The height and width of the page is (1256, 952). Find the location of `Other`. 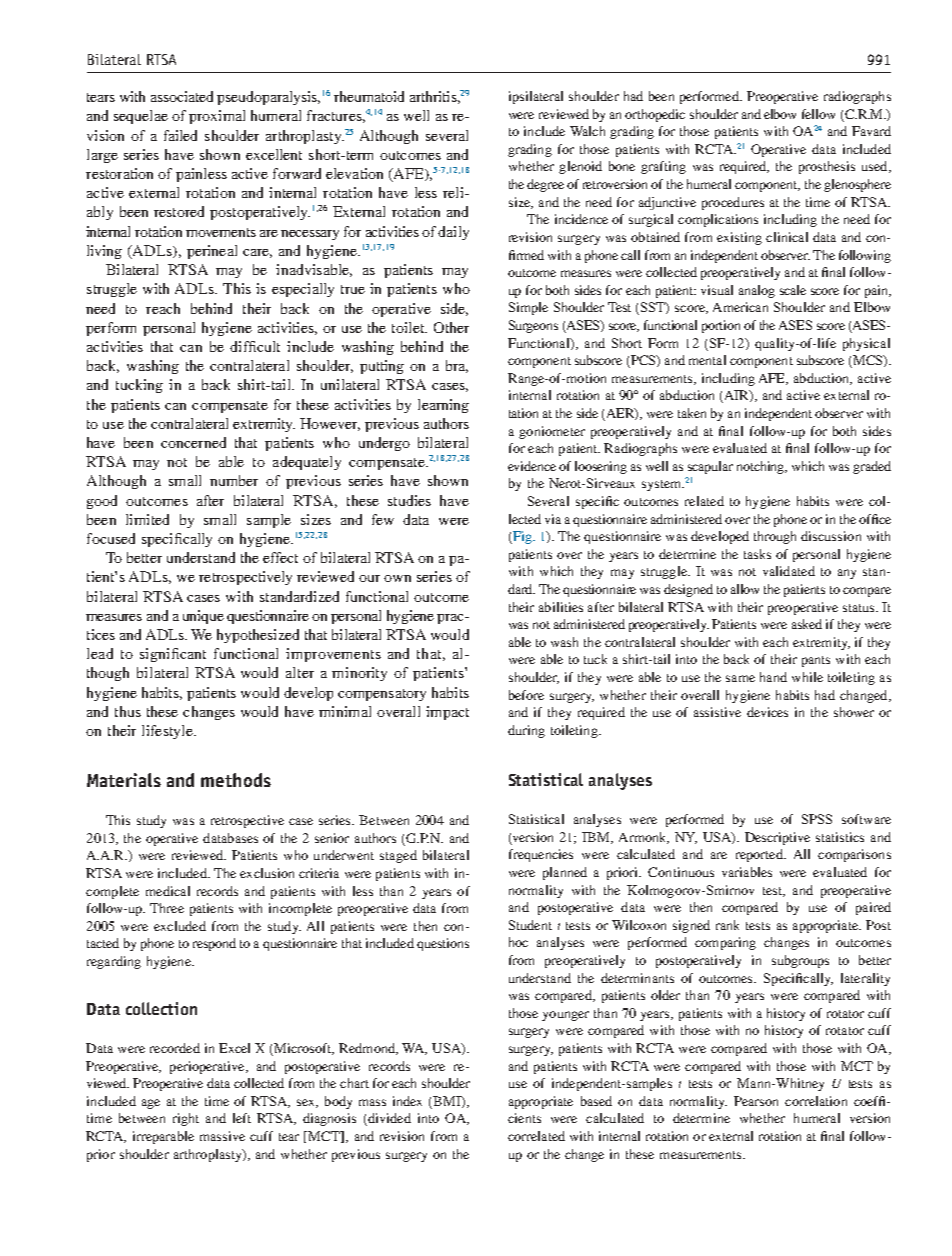

Other is located at coordinates (451, 327).
